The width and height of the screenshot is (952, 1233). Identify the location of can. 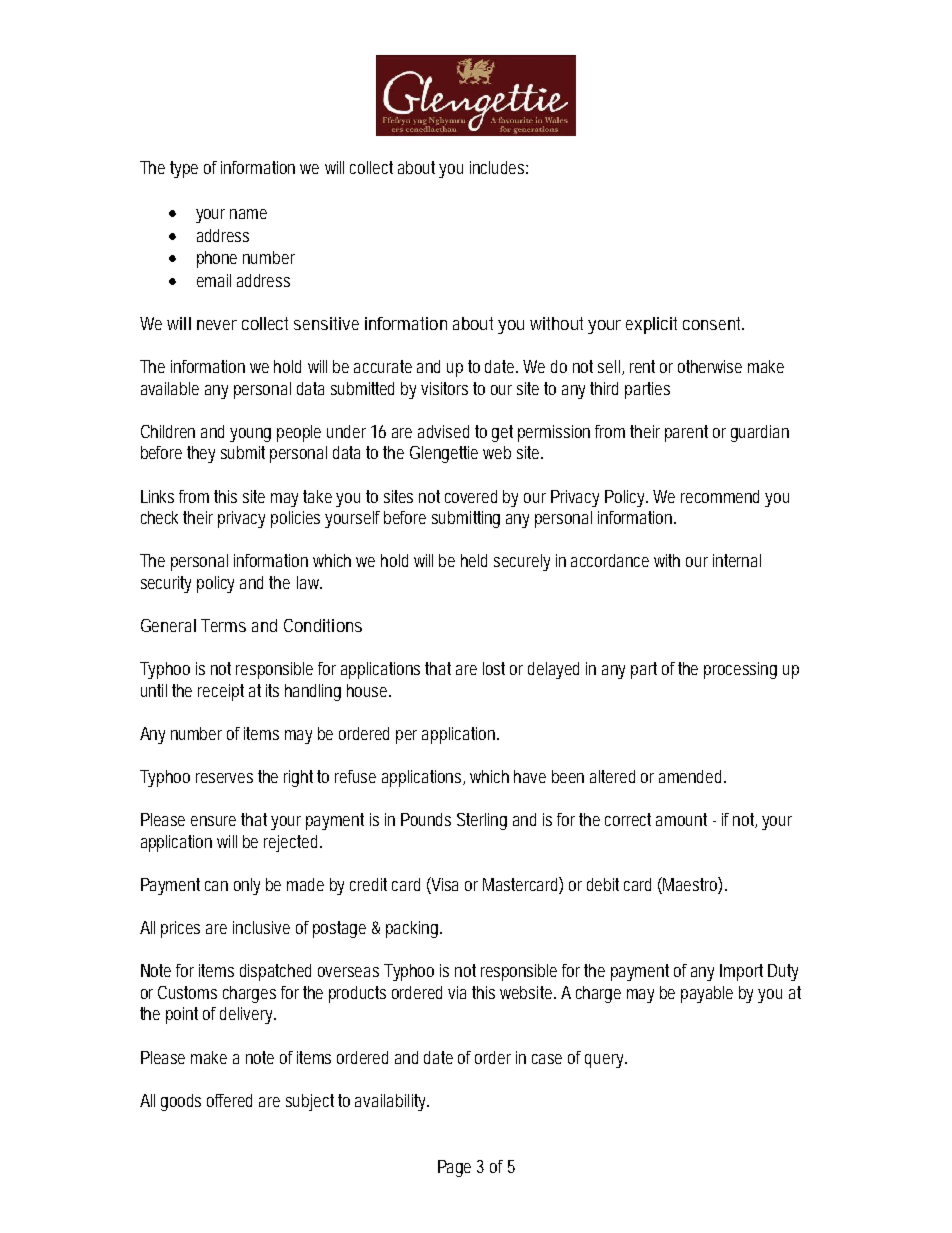
(216, 886).
